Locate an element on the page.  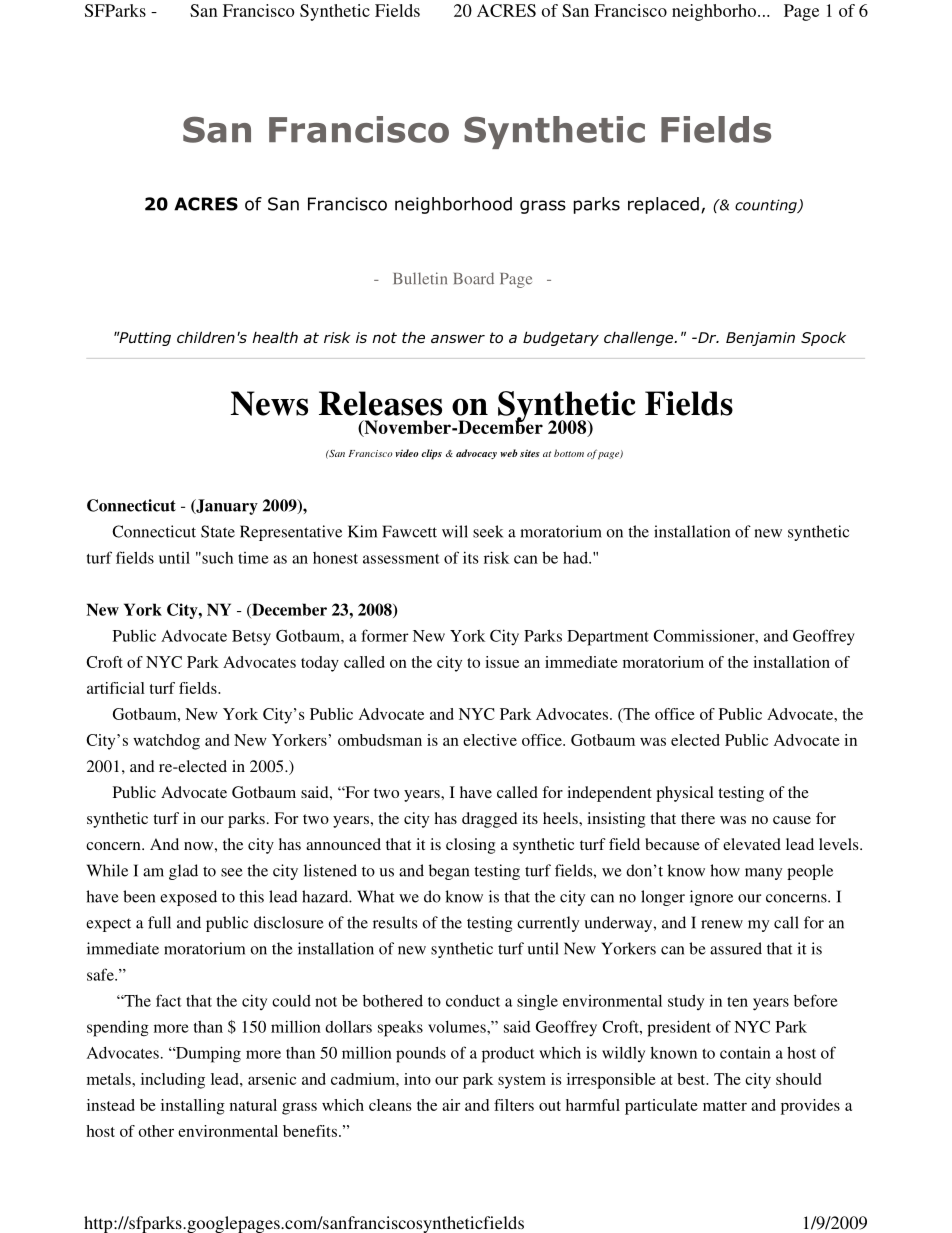
matter is located at coordinates (725, 1106).
